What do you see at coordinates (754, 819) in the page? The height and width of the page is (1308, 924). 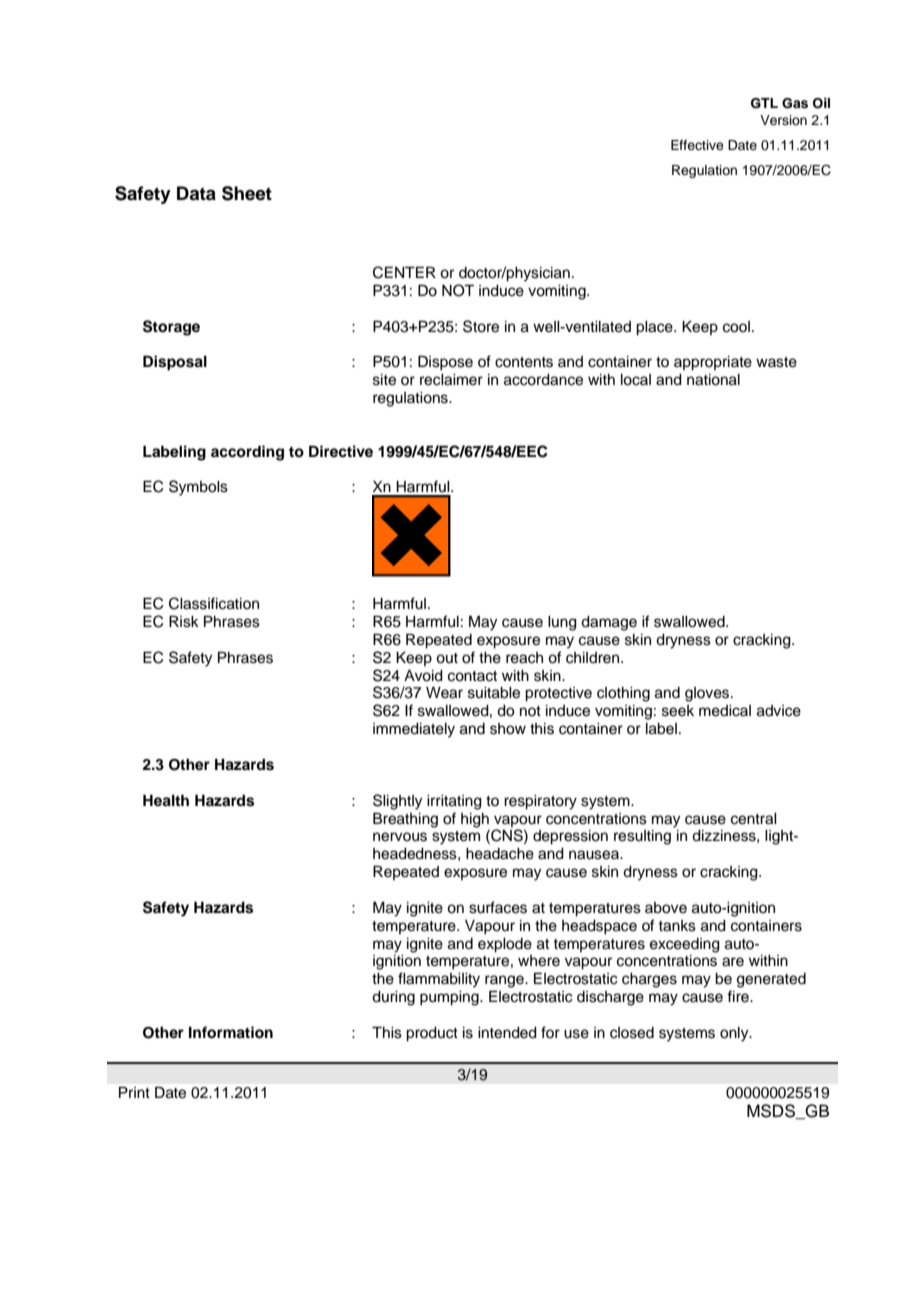 I see `central` at bounding box center [754, 819].
